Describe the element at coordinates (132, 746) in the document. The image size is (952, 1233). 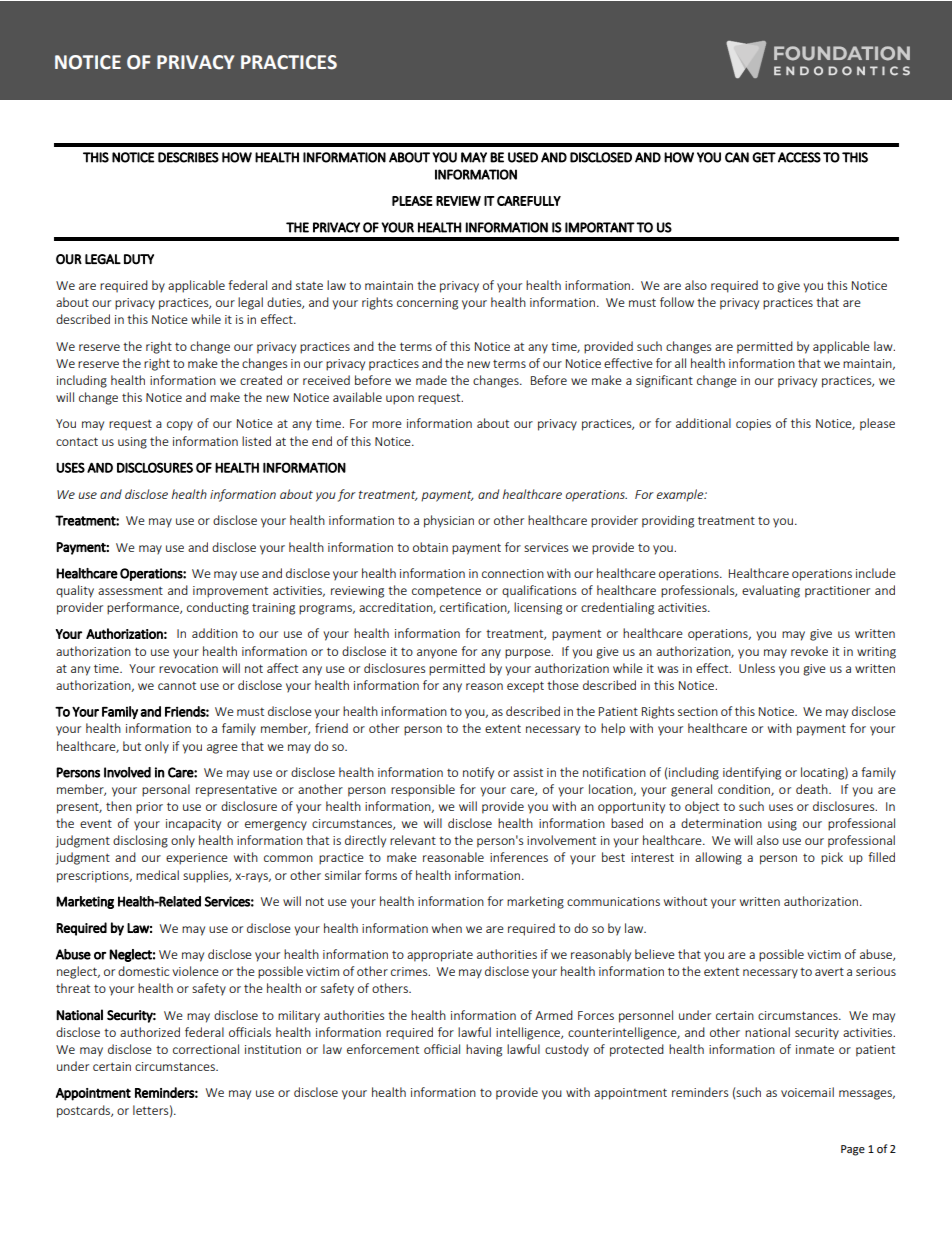
I see `but` at that location.
